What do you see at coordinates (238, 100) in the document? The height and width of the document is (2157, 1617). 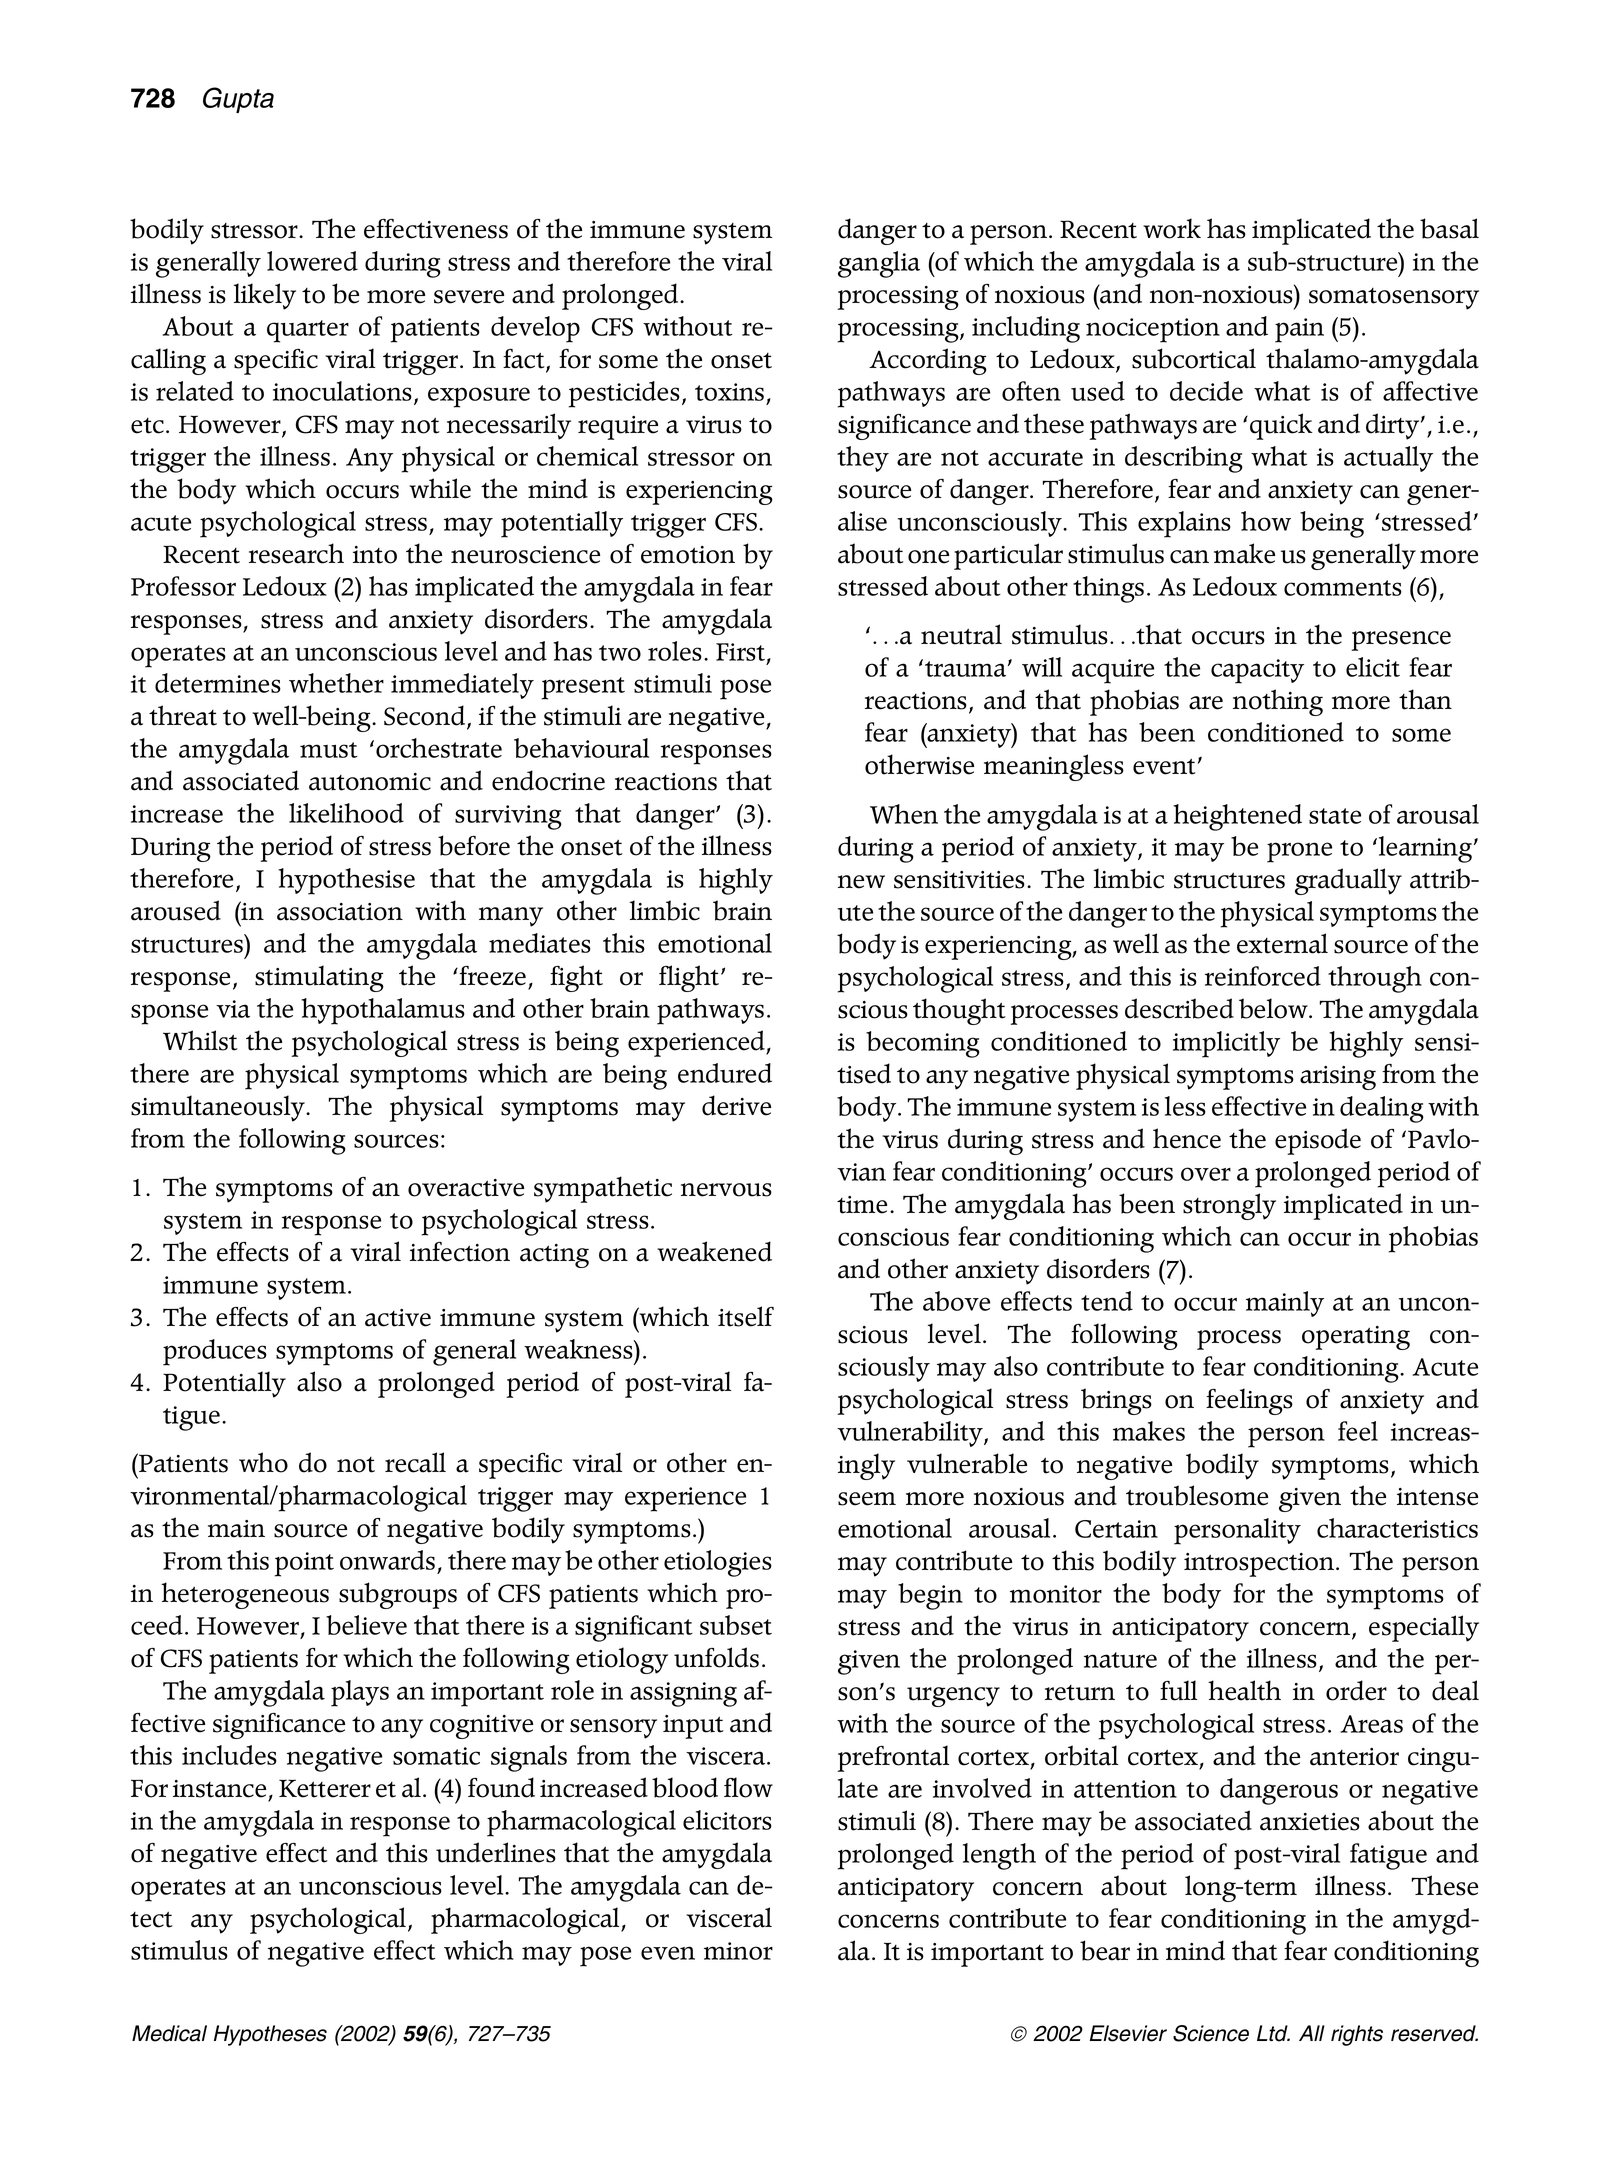 I see `Gupta` at bounding box center [238, 100].
